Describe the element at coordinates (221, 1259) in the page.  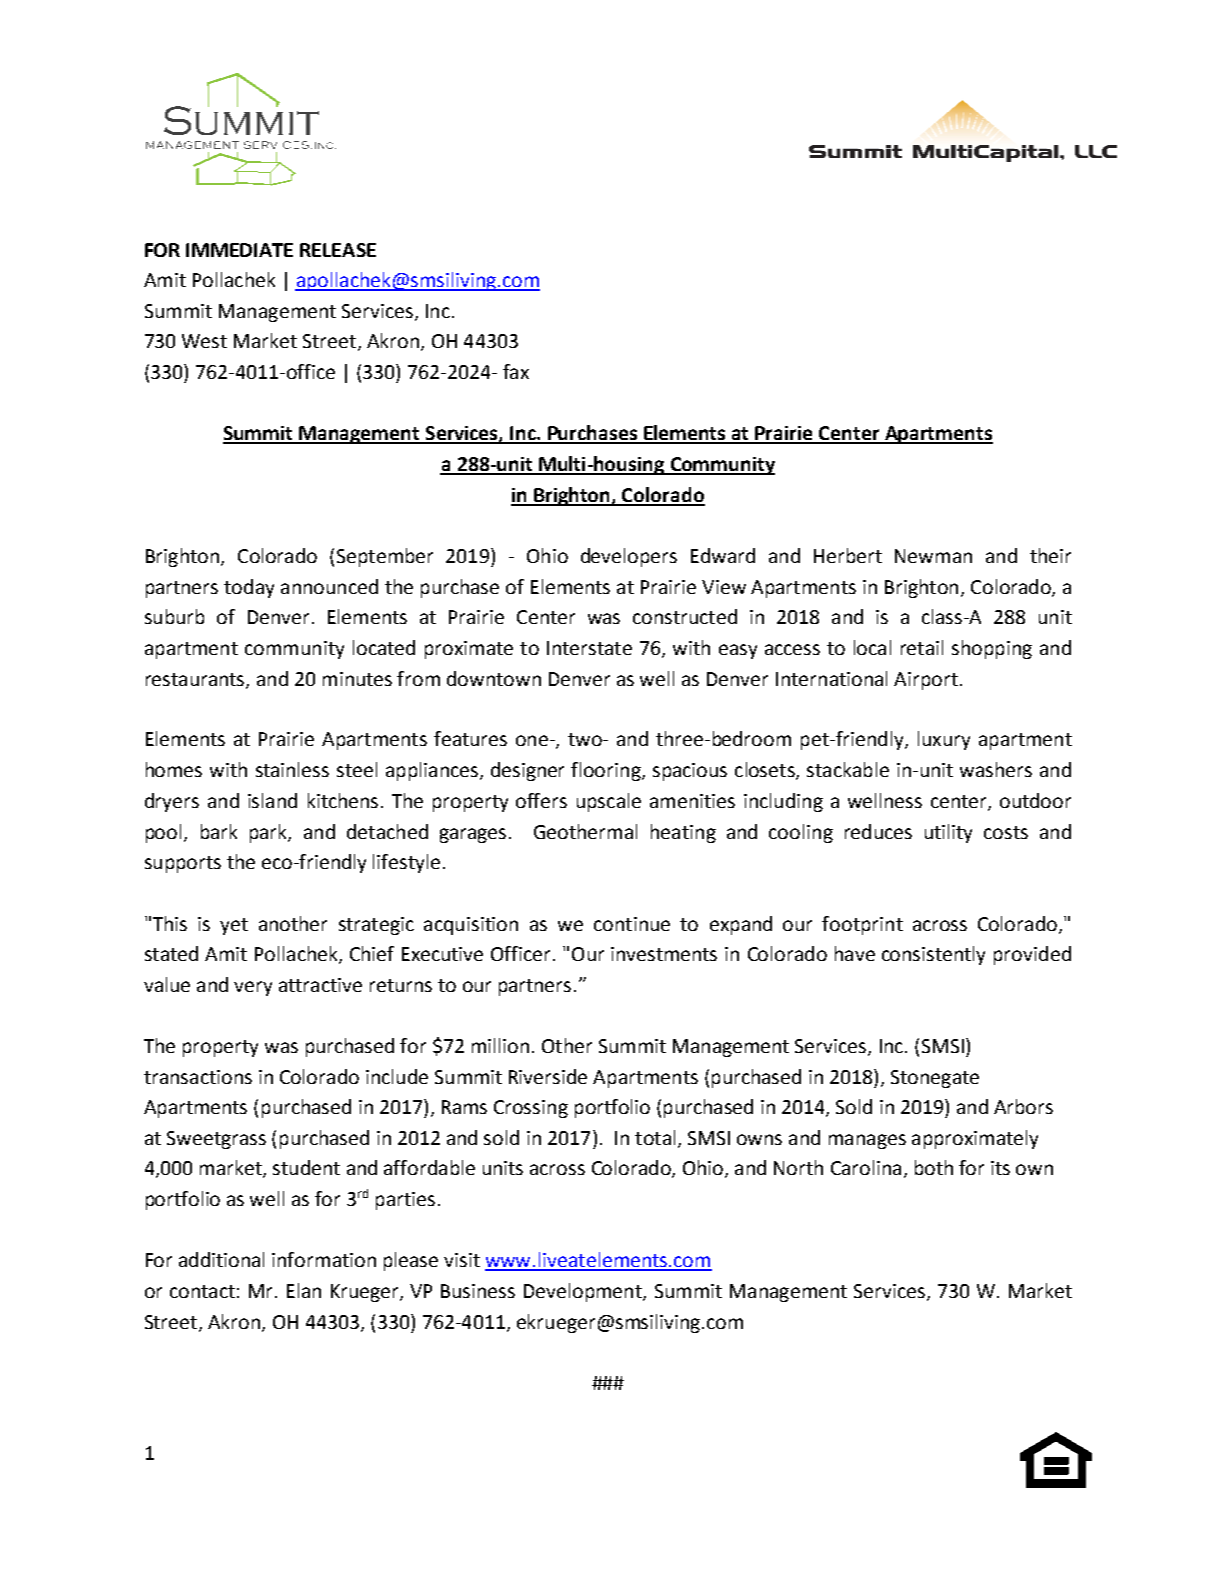
I see `additional` at that location.
